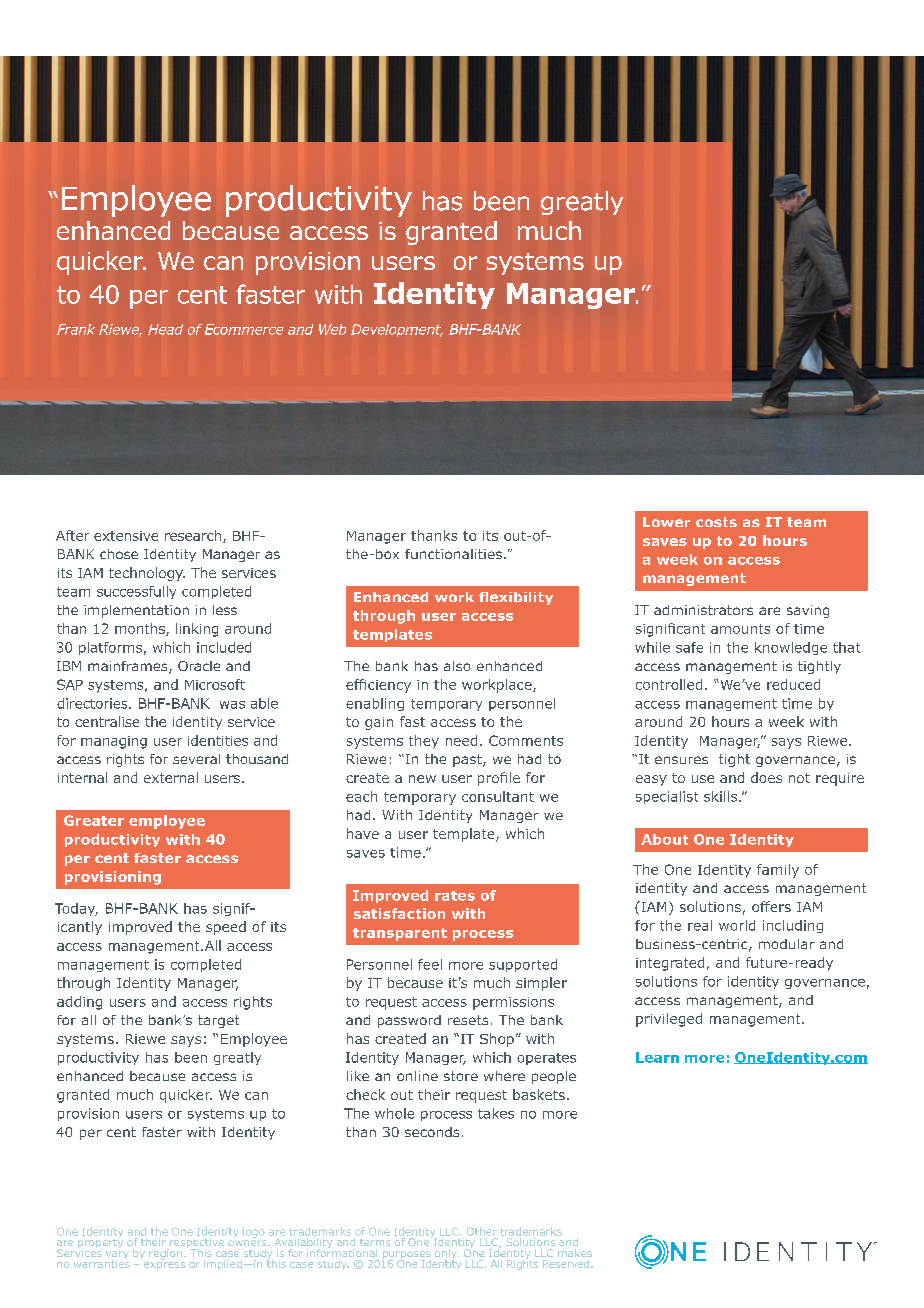  Describe the element at coordinates (720, 796) in the image. I see `skills` at that location.
